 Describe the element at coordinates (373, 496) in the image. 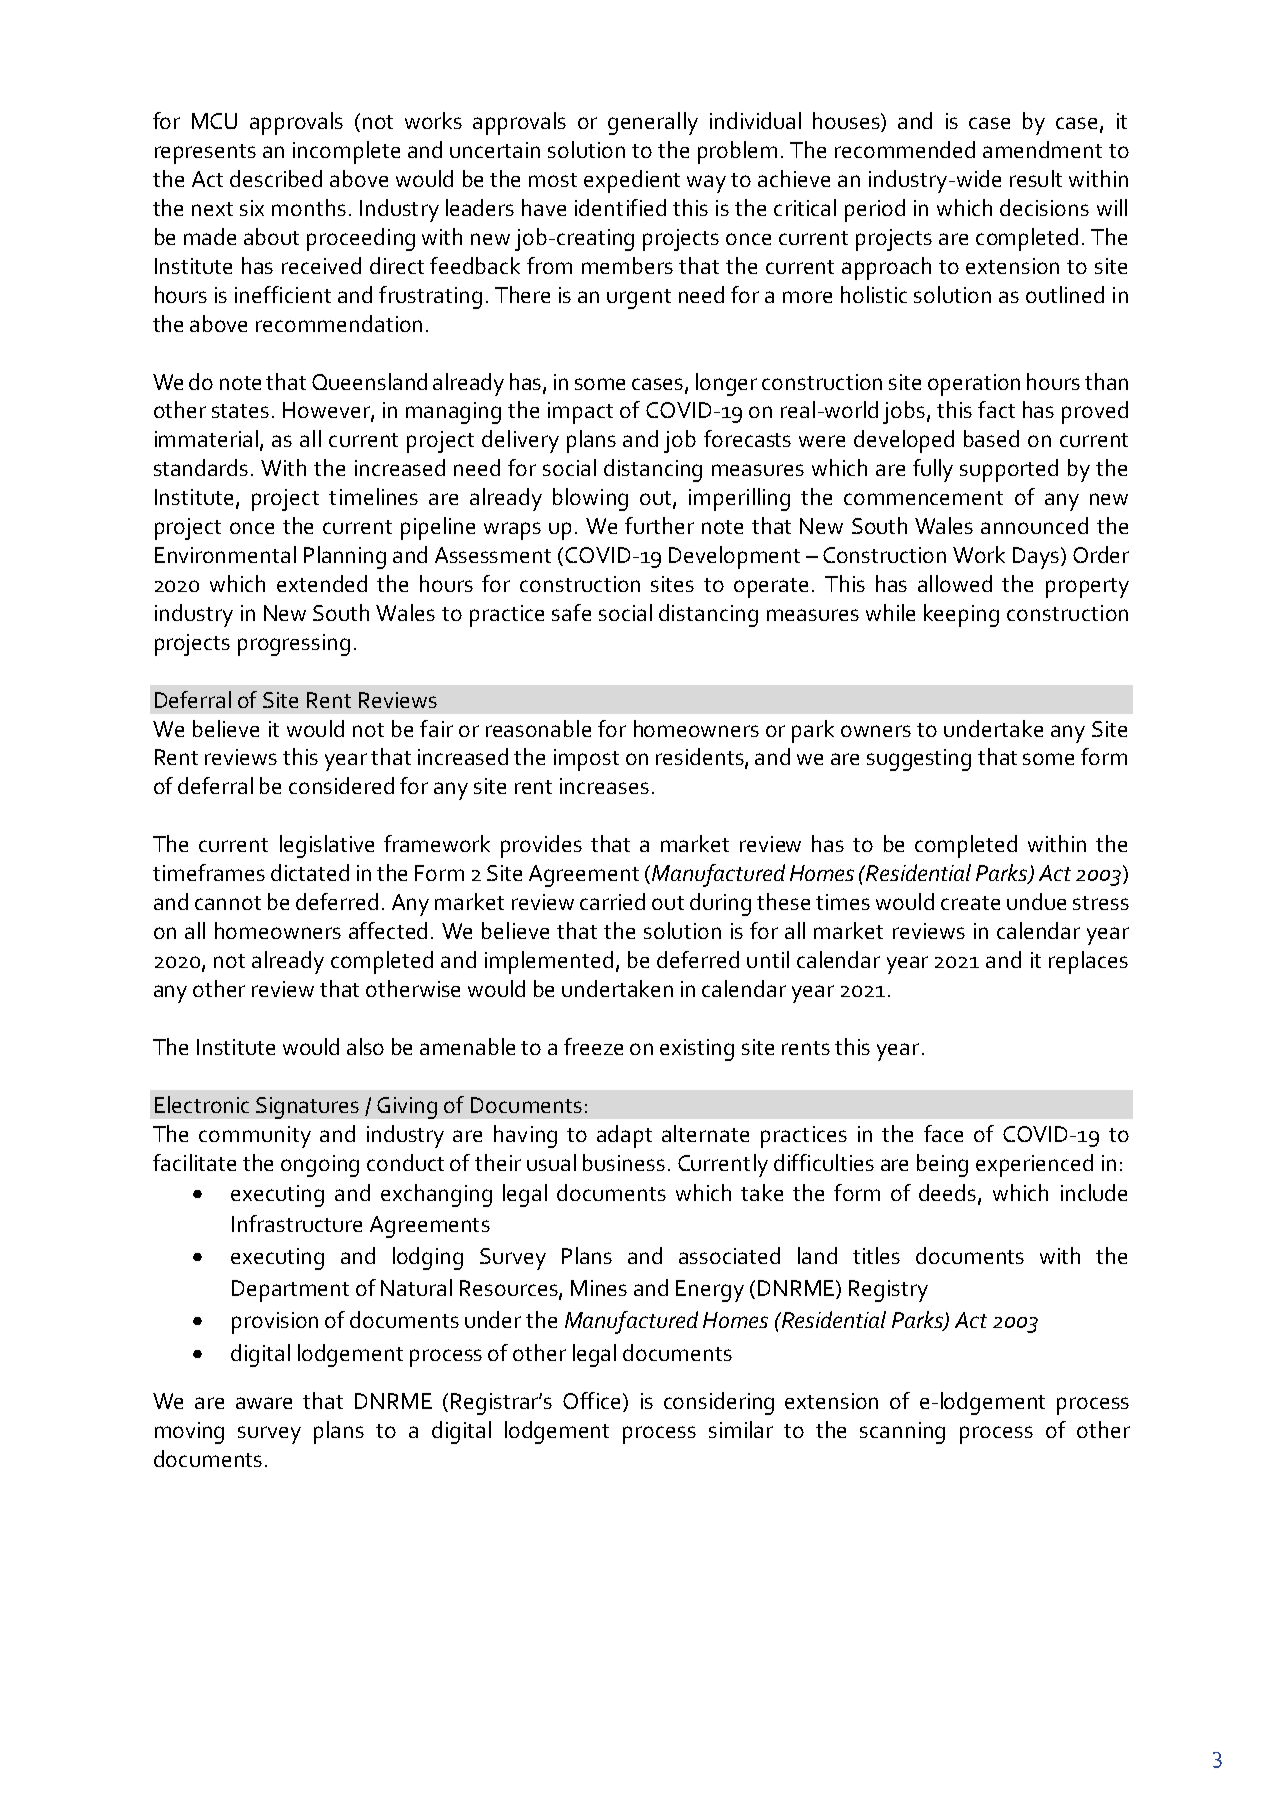

I see `timelines` at that location.
